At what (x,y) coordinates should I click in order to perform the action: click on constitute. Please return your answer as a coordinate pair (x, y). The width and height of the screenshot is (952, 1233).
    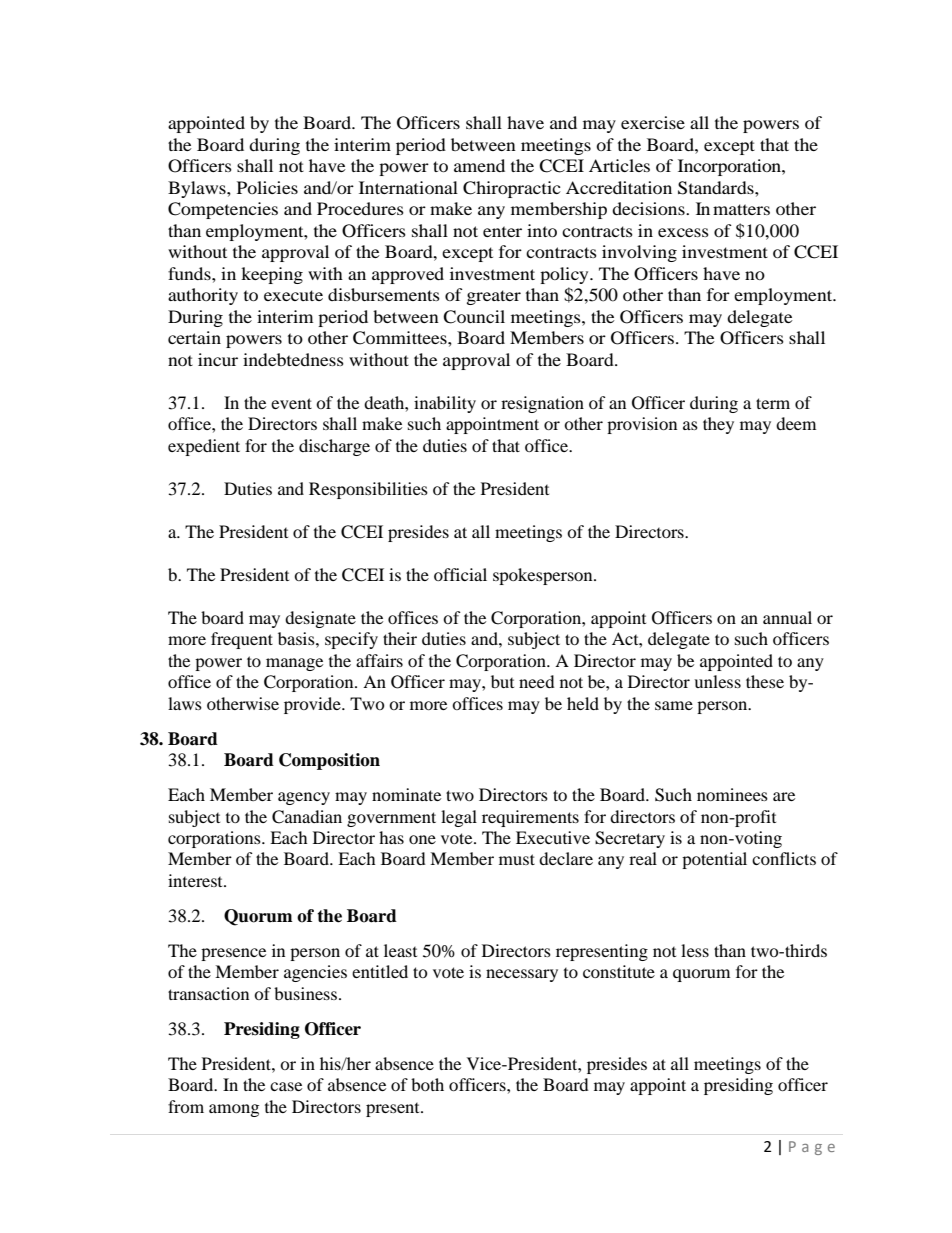
    Looking at the image, I should click on (619, 971).
